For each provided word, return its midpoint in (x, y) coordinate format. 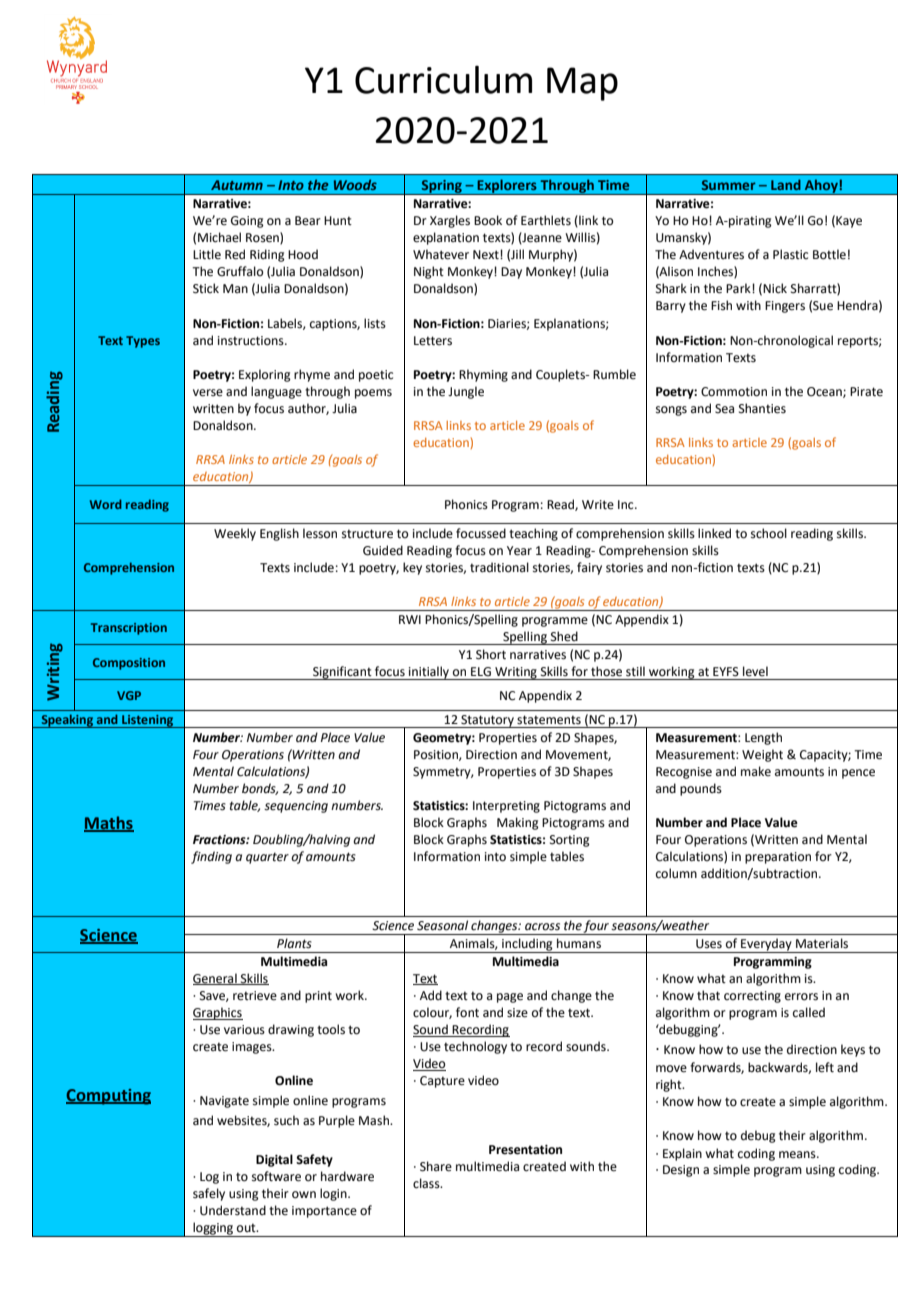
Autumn (237, 185)
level (755, 671)
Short (491, 654)
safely (209, 1194)
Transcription (129, 629)
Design (681, 1171)
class (427, 1183)
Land (786, 184)
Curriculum (443, 80)
